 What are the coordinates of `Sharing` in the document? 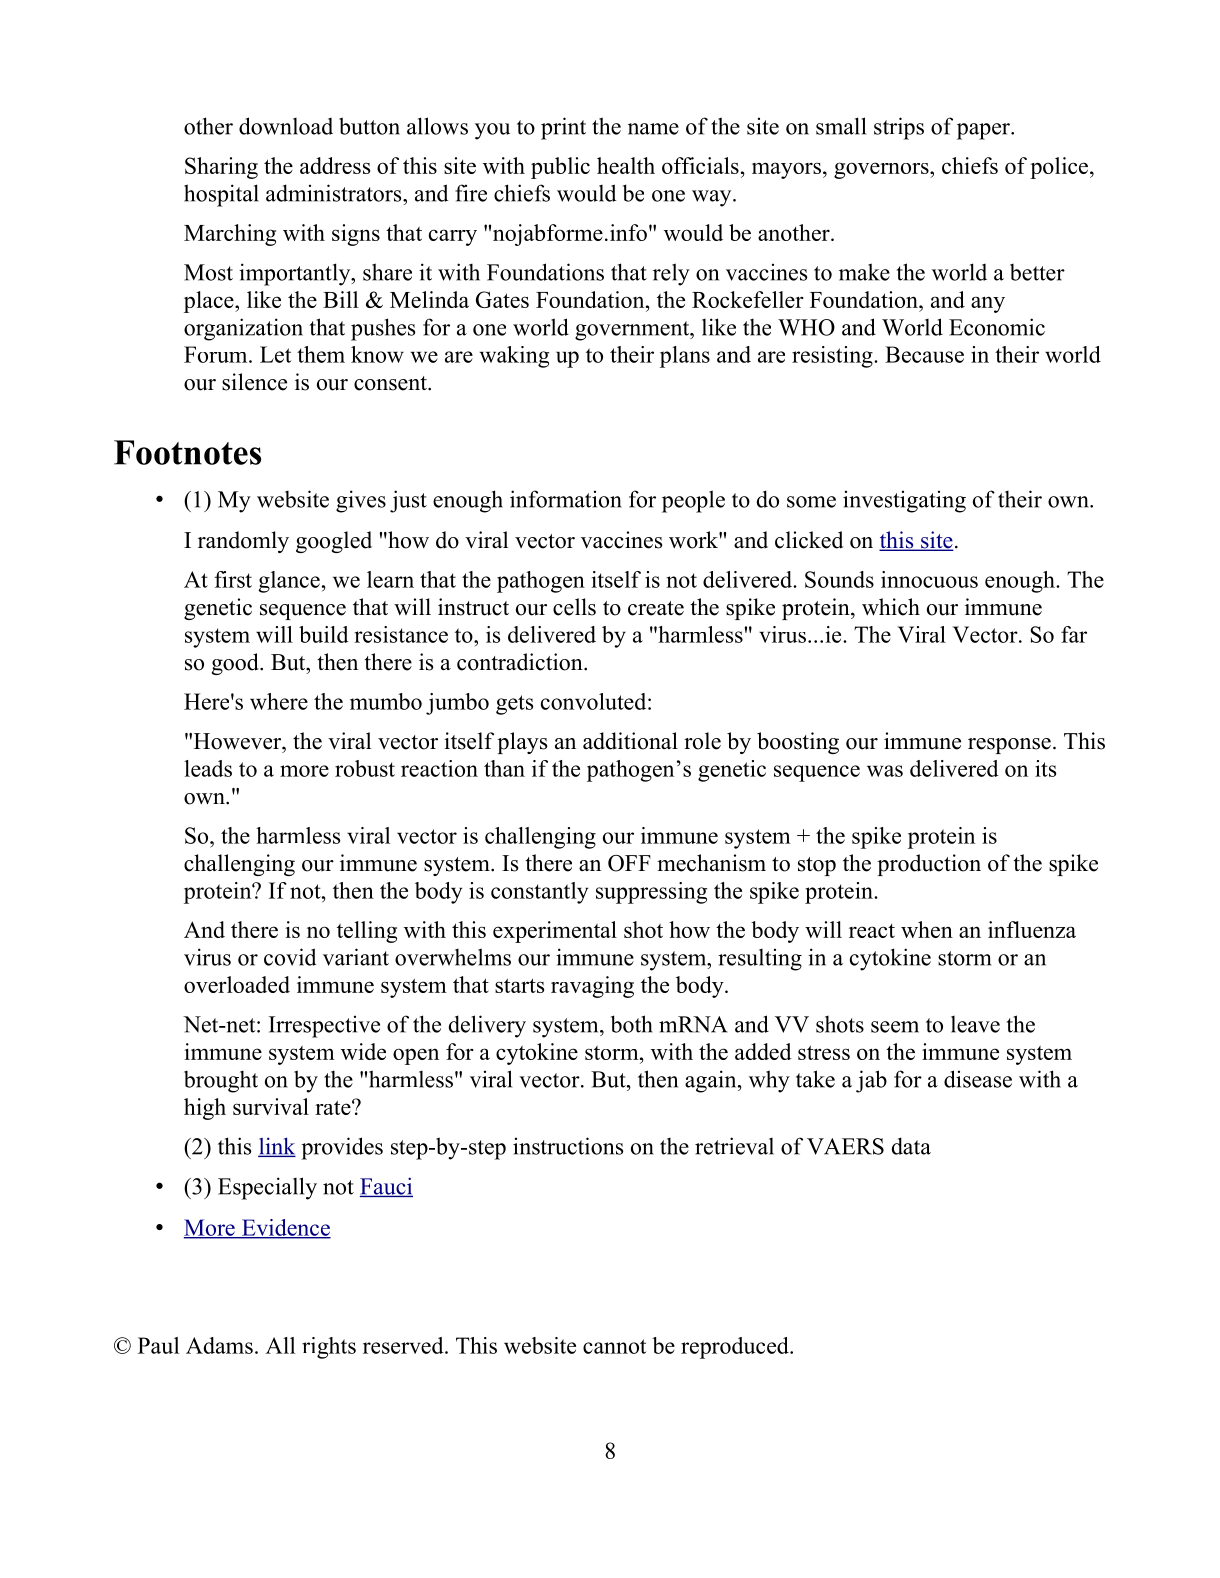 It's located at (221, 168).
